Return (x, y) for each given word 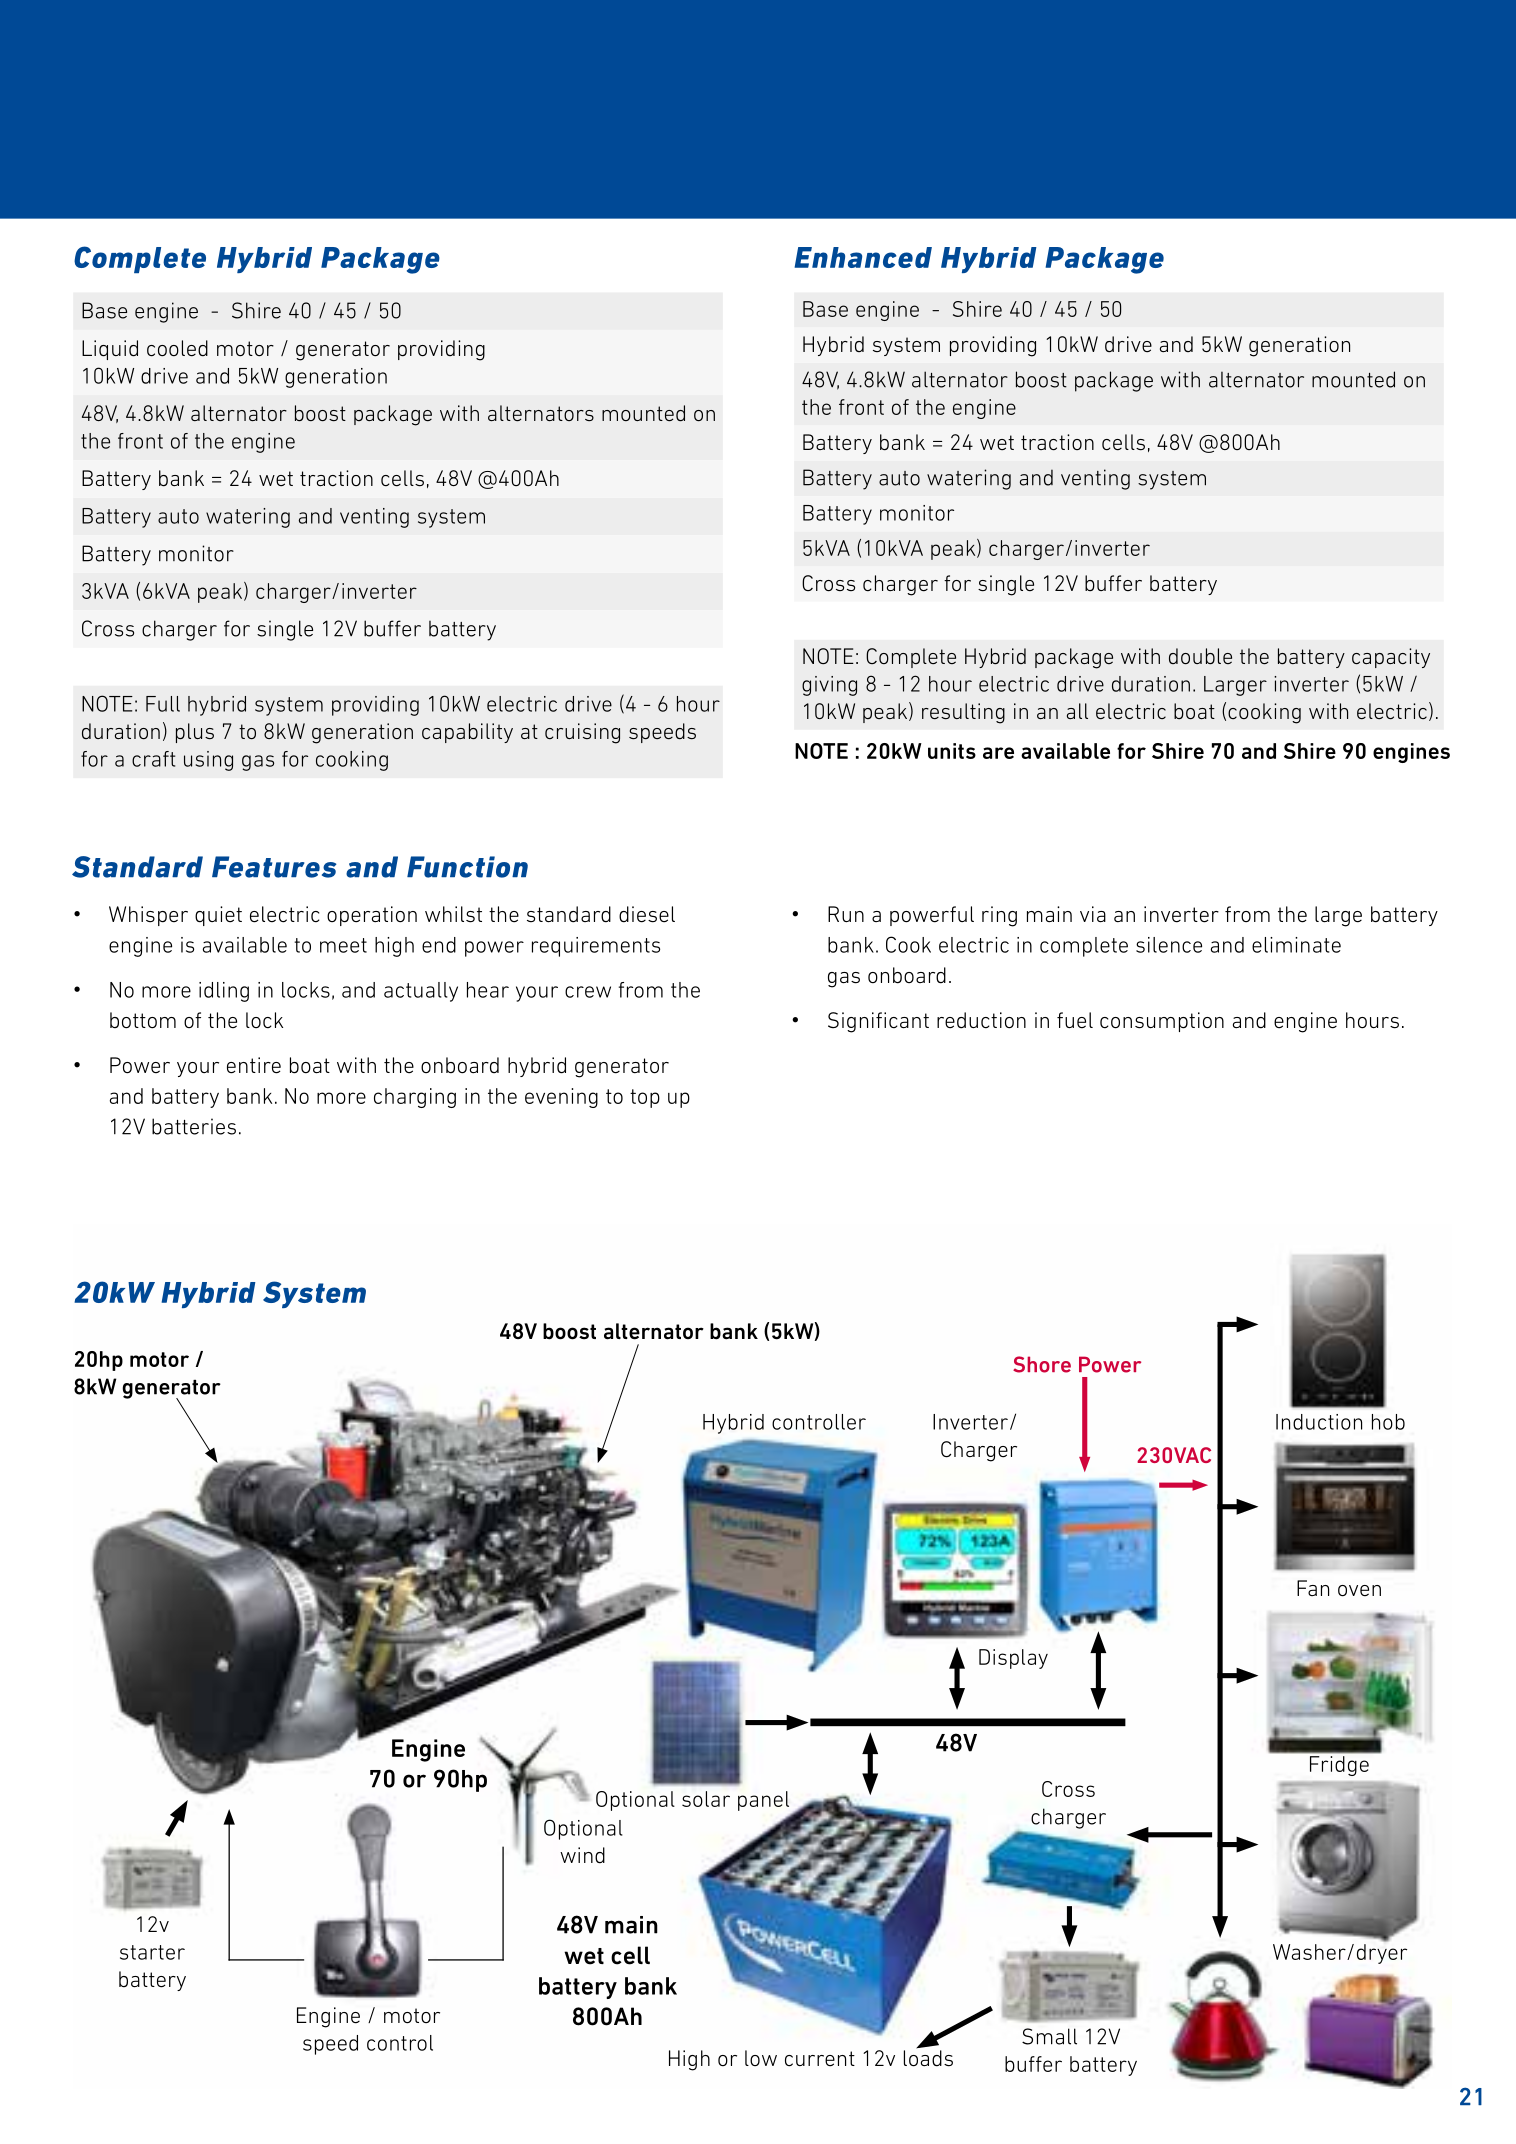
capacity (1391, 658)
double (1200, 656)
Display (1013, 1659)
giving (829, 686)
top (645, 1098)
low (761, 2058)
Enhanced (863, 257)
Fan (1313, 1588)
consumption (1162, 1022)
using (208, 761)
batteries (194, 1126)
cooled (177, 348)
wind (582, 1855)
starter (152, 1952)
